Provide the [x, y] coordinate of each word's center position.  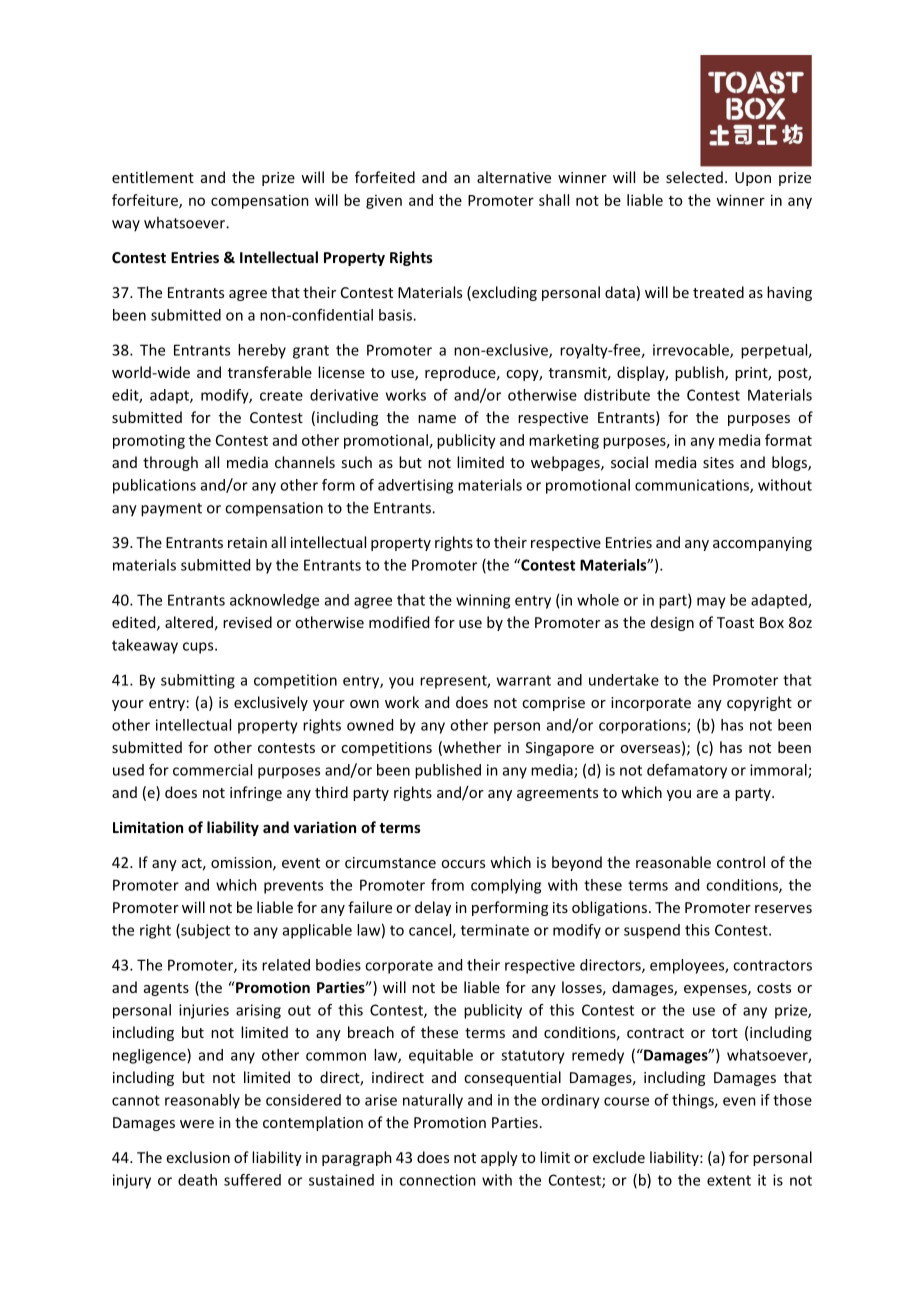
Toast [735, 622]
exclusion [198, 1157]
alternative [514, 177]
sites [718, 462]
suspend [652, 931]
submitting [198, 681]
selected [694, 177]
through [170, 463]
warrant [524, 680]
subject [204, 931]
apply [499, 1158]
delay [433, 908]
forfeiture [146, 201]
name [437, 419]
